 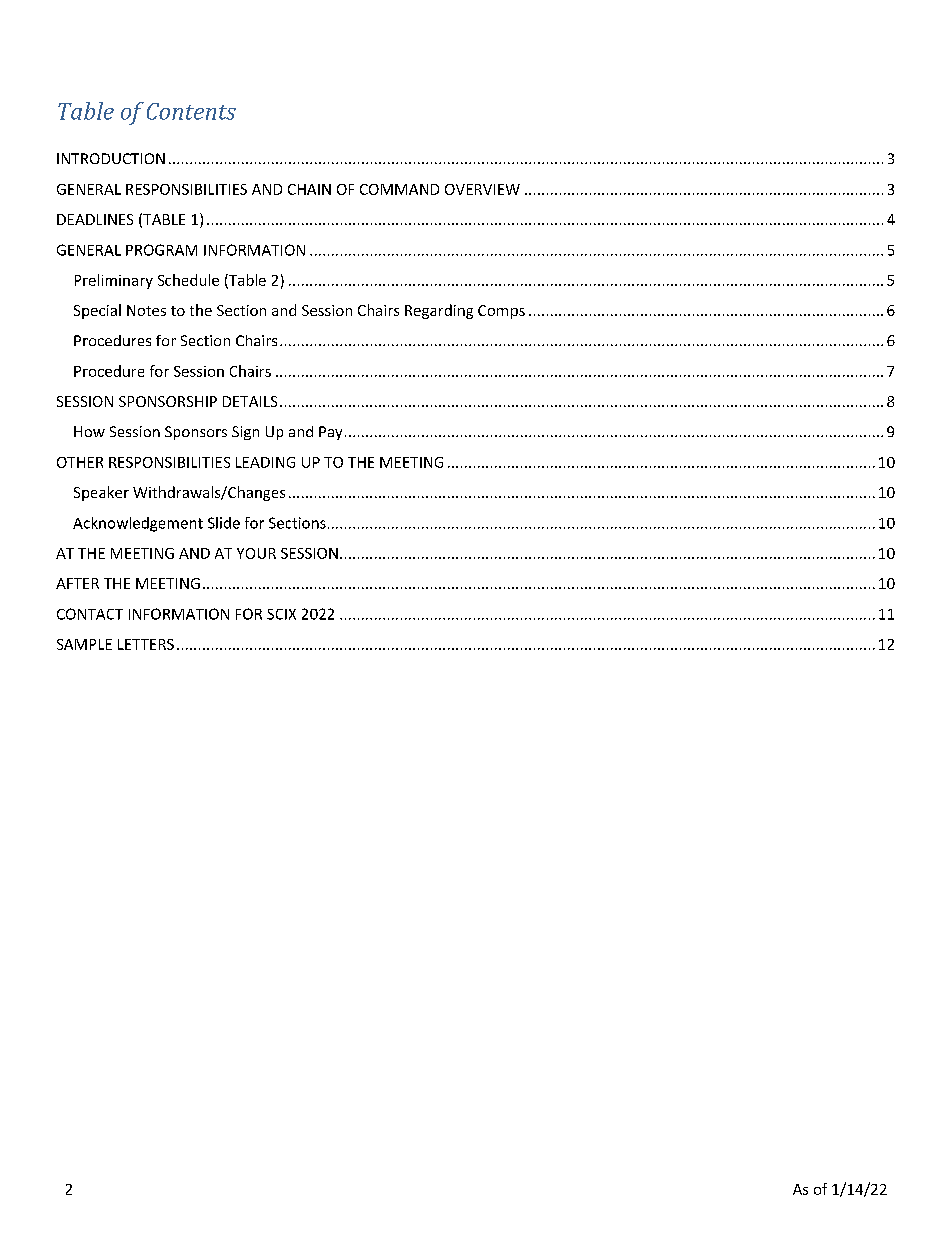 I want to click on COMMAND, so click(x=399, y=189).
